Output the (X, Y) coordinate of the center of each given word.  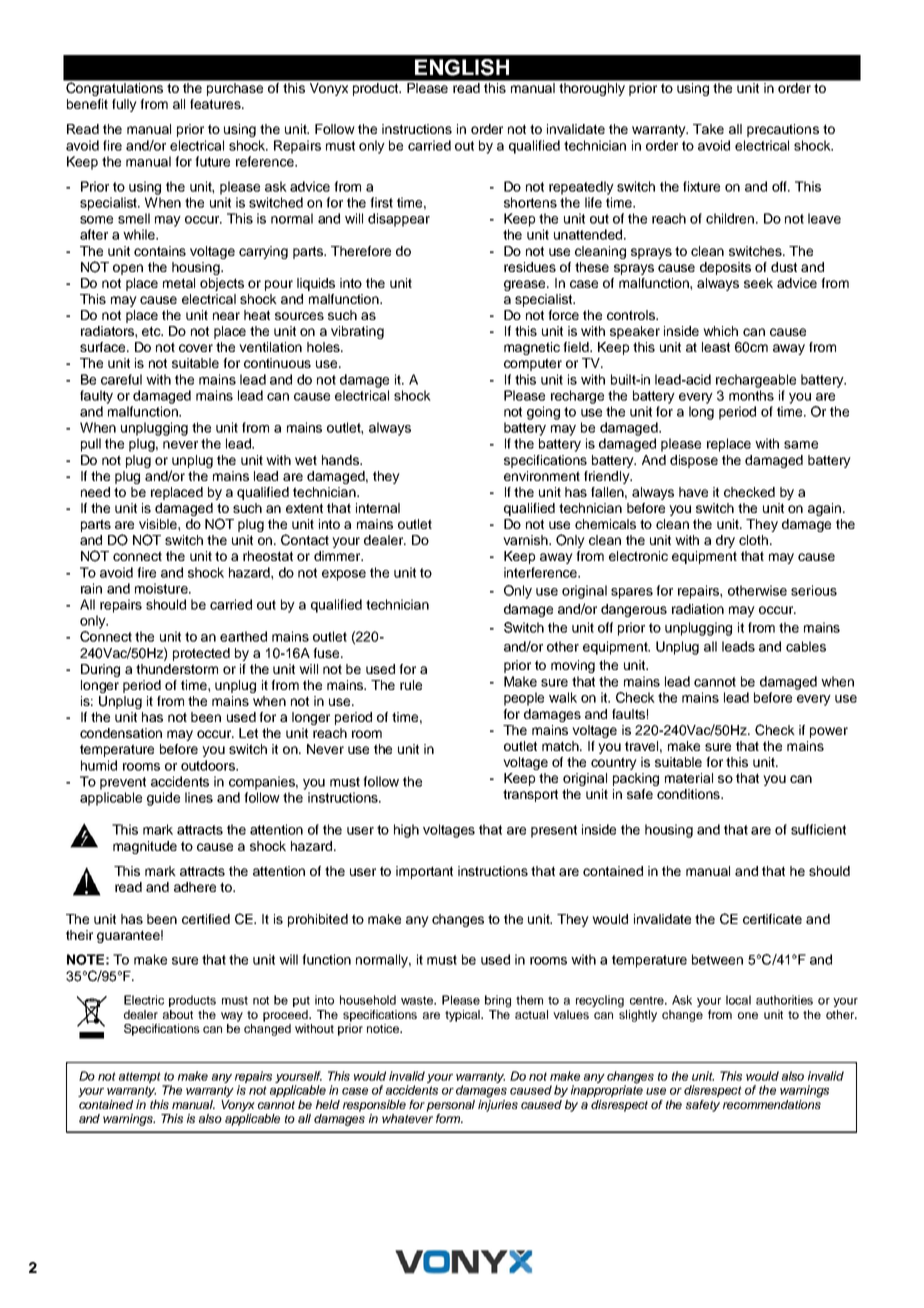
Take (708, 129)
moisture (162, 588)
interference (541, 572)
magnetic (532, 348)
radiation (698, 609)
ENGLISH (462, 67)
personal (450, 1106)
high (406, 831)
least (716, 347)
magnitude (145, 847)
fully (124, 105)
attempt (140, 1077)
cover (196, 348)
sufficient (818, 829)
